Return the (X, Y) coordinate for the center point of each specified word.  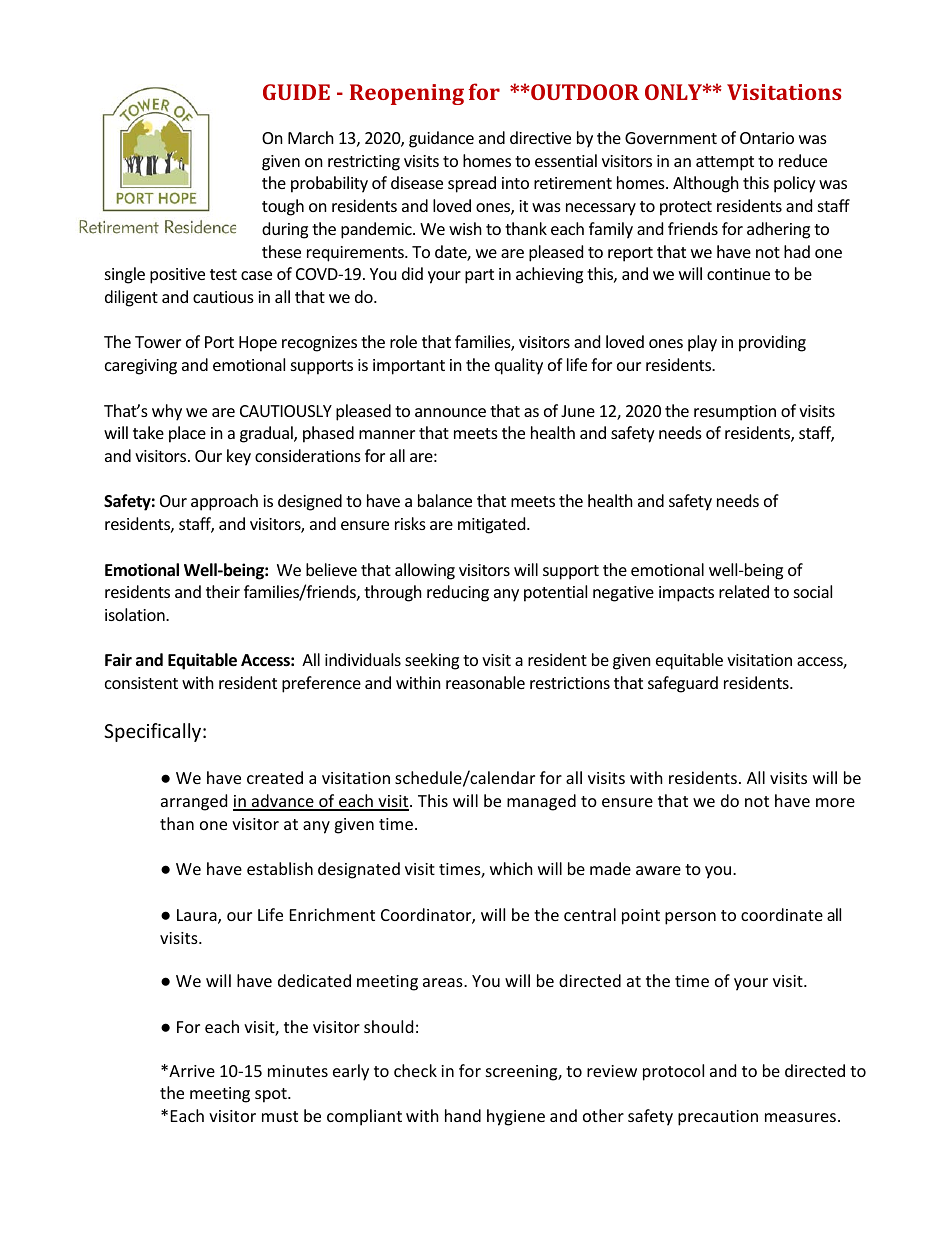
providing (772, 343)
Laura (198, 916)
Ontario (767, 138)
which (511, 868)
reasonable (485, 682)
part (479, 276)
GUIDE (296, 92)
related (744, 591)
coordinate (782, 914)
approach (224, 502)
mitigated (493, 525)
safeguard (683, 684)
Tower (158, 342)
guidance (441, 139)
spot (272, 1095)
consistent (141, 683)
